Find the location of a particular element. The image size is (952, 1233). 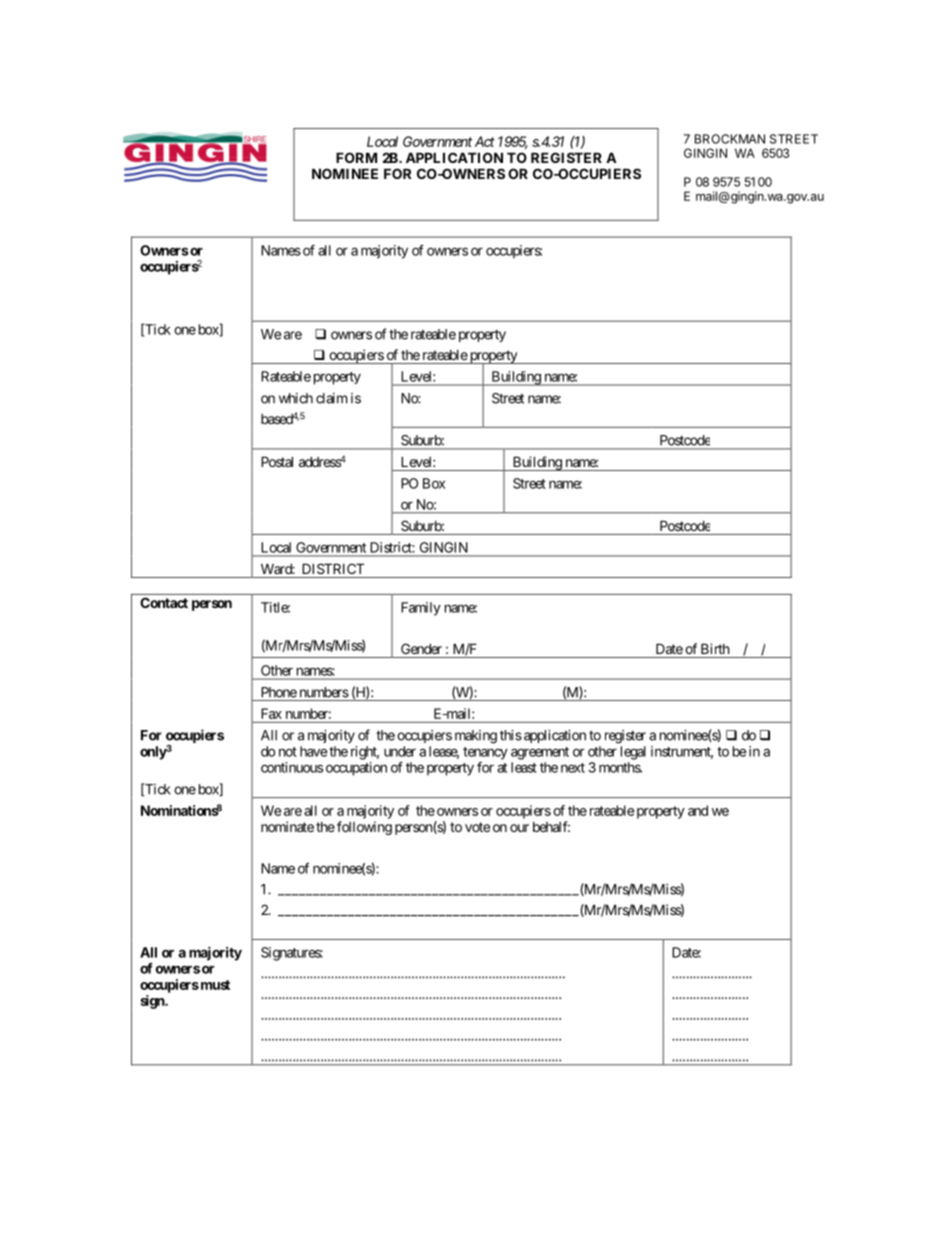

Postal is located at coordinates (277, 461).
